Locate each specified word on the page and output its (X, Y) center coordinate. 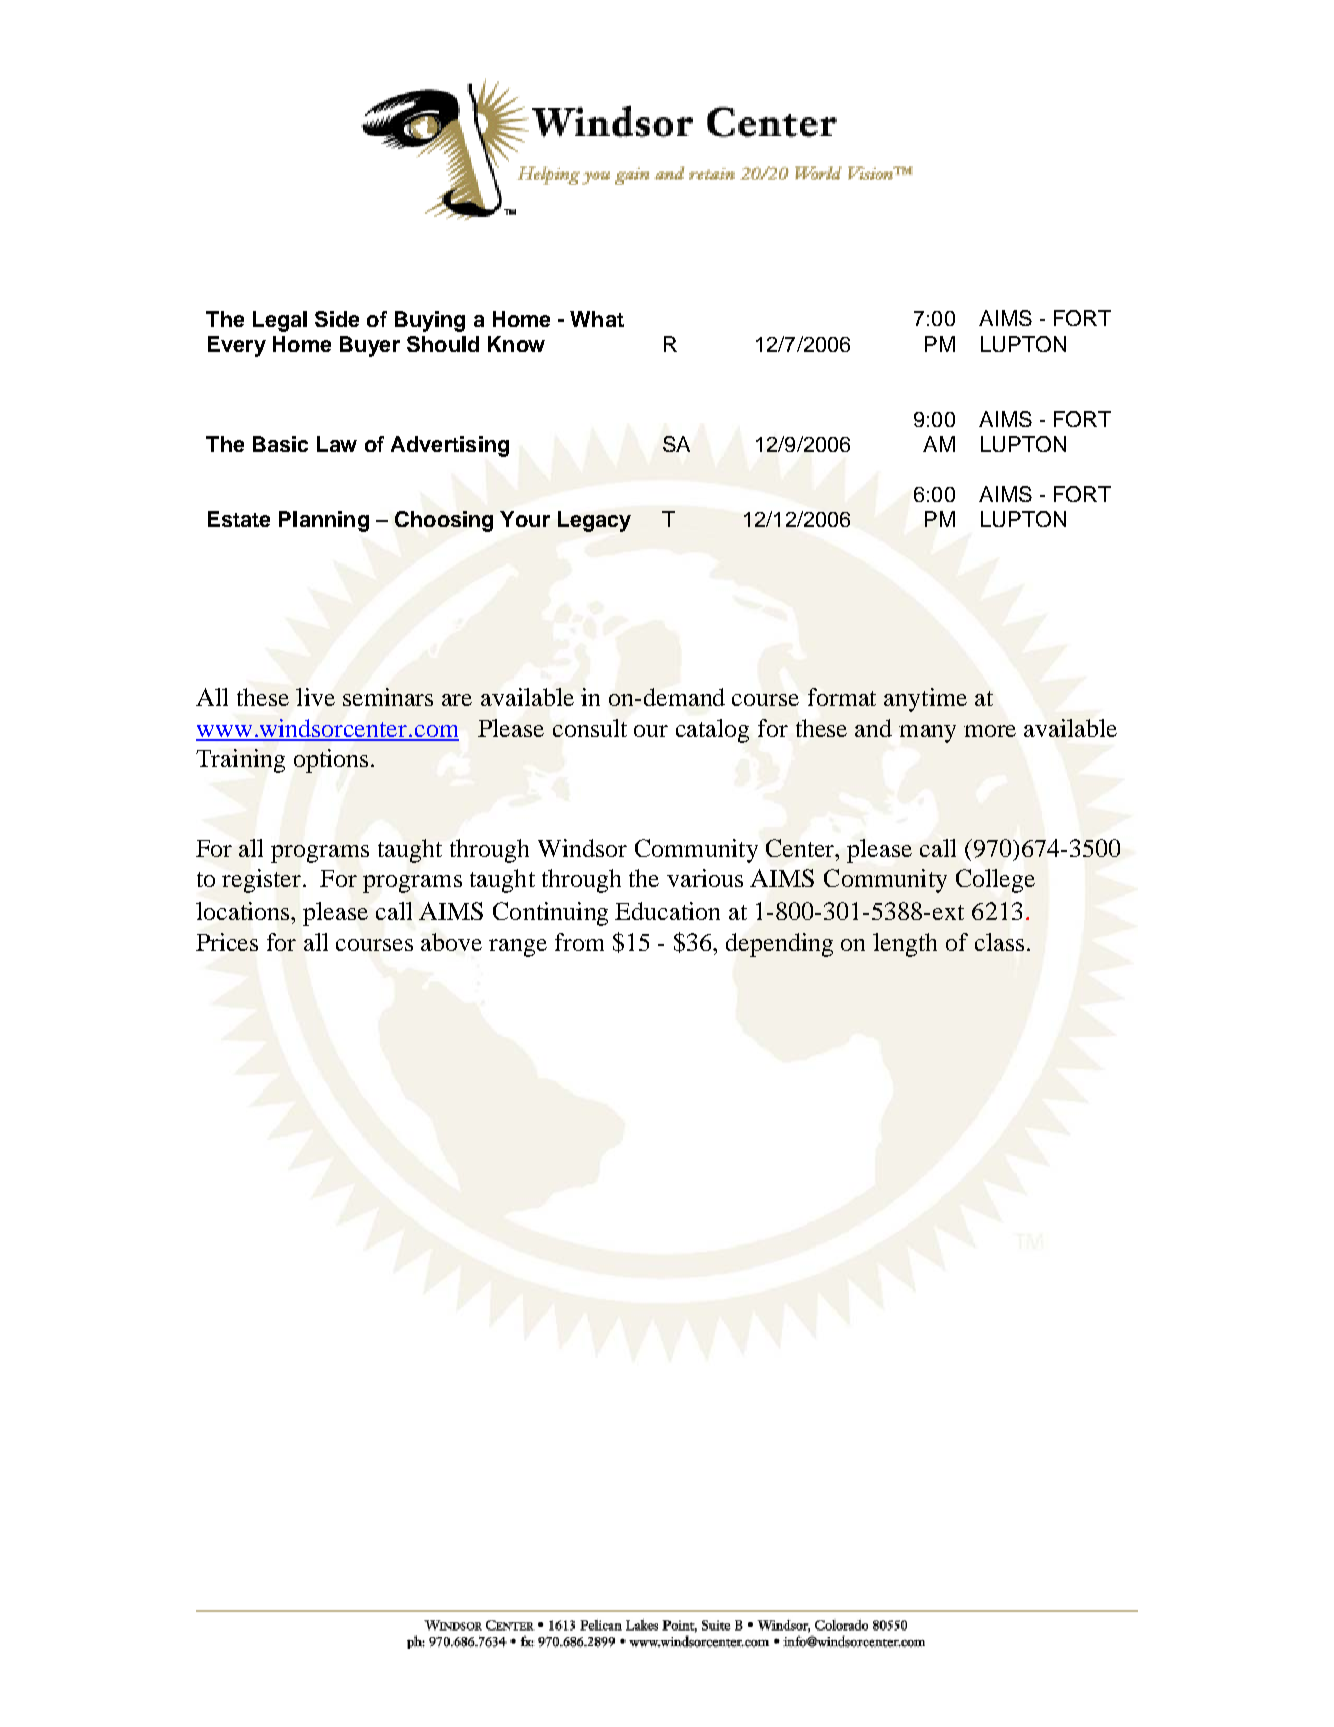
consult (590, 728)
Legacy (594, 521)
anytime (925, 700)
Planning (324, 521)
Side (337, 319)
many (927, 734)
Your (525, 519)
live (315, 697)
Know (516, 344)
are (457, 700)
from (579, 942)
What (597, 319)
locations (244, 911)
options (331, 761)
